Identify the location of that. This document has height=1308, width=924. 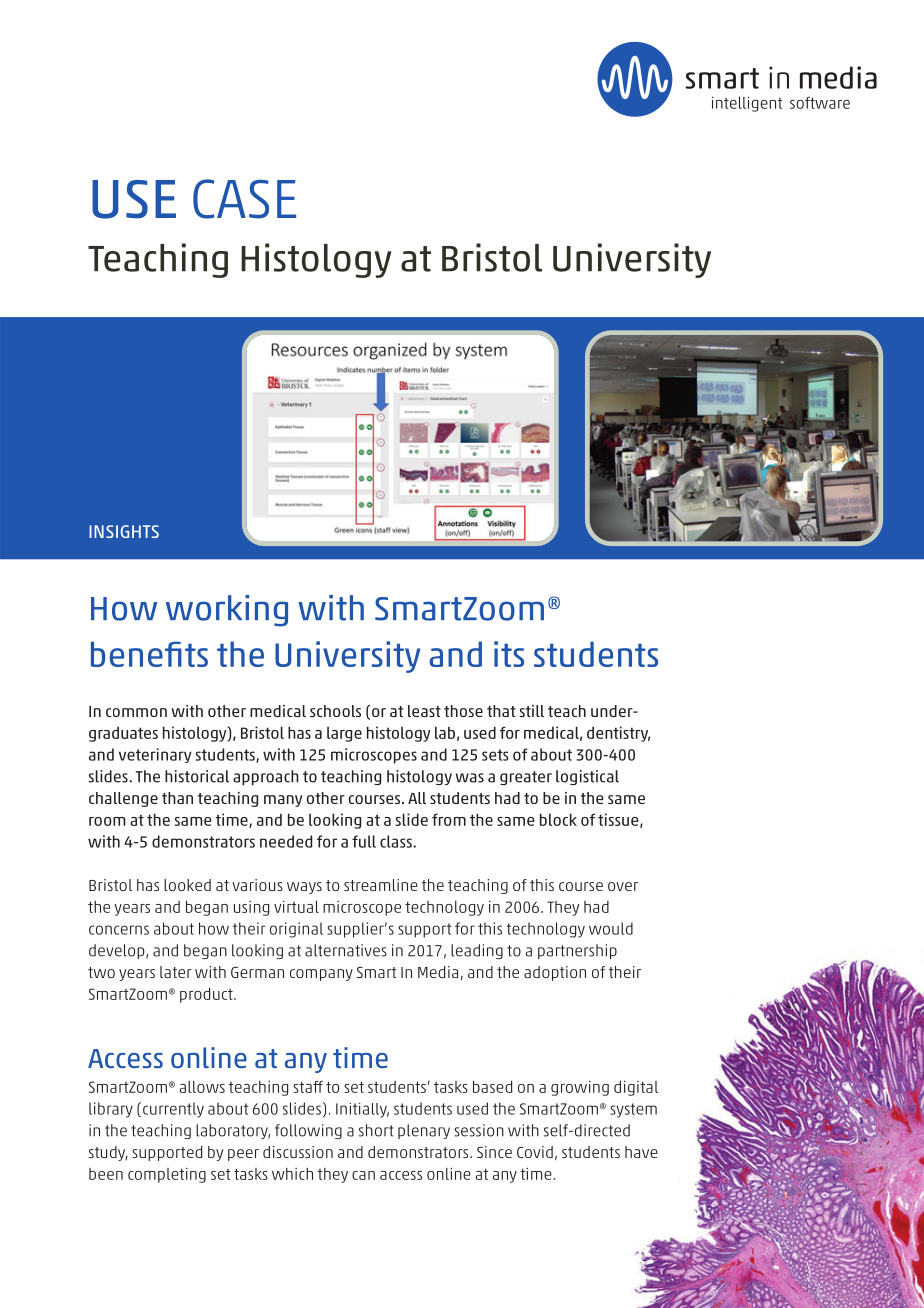
(501, 711).
